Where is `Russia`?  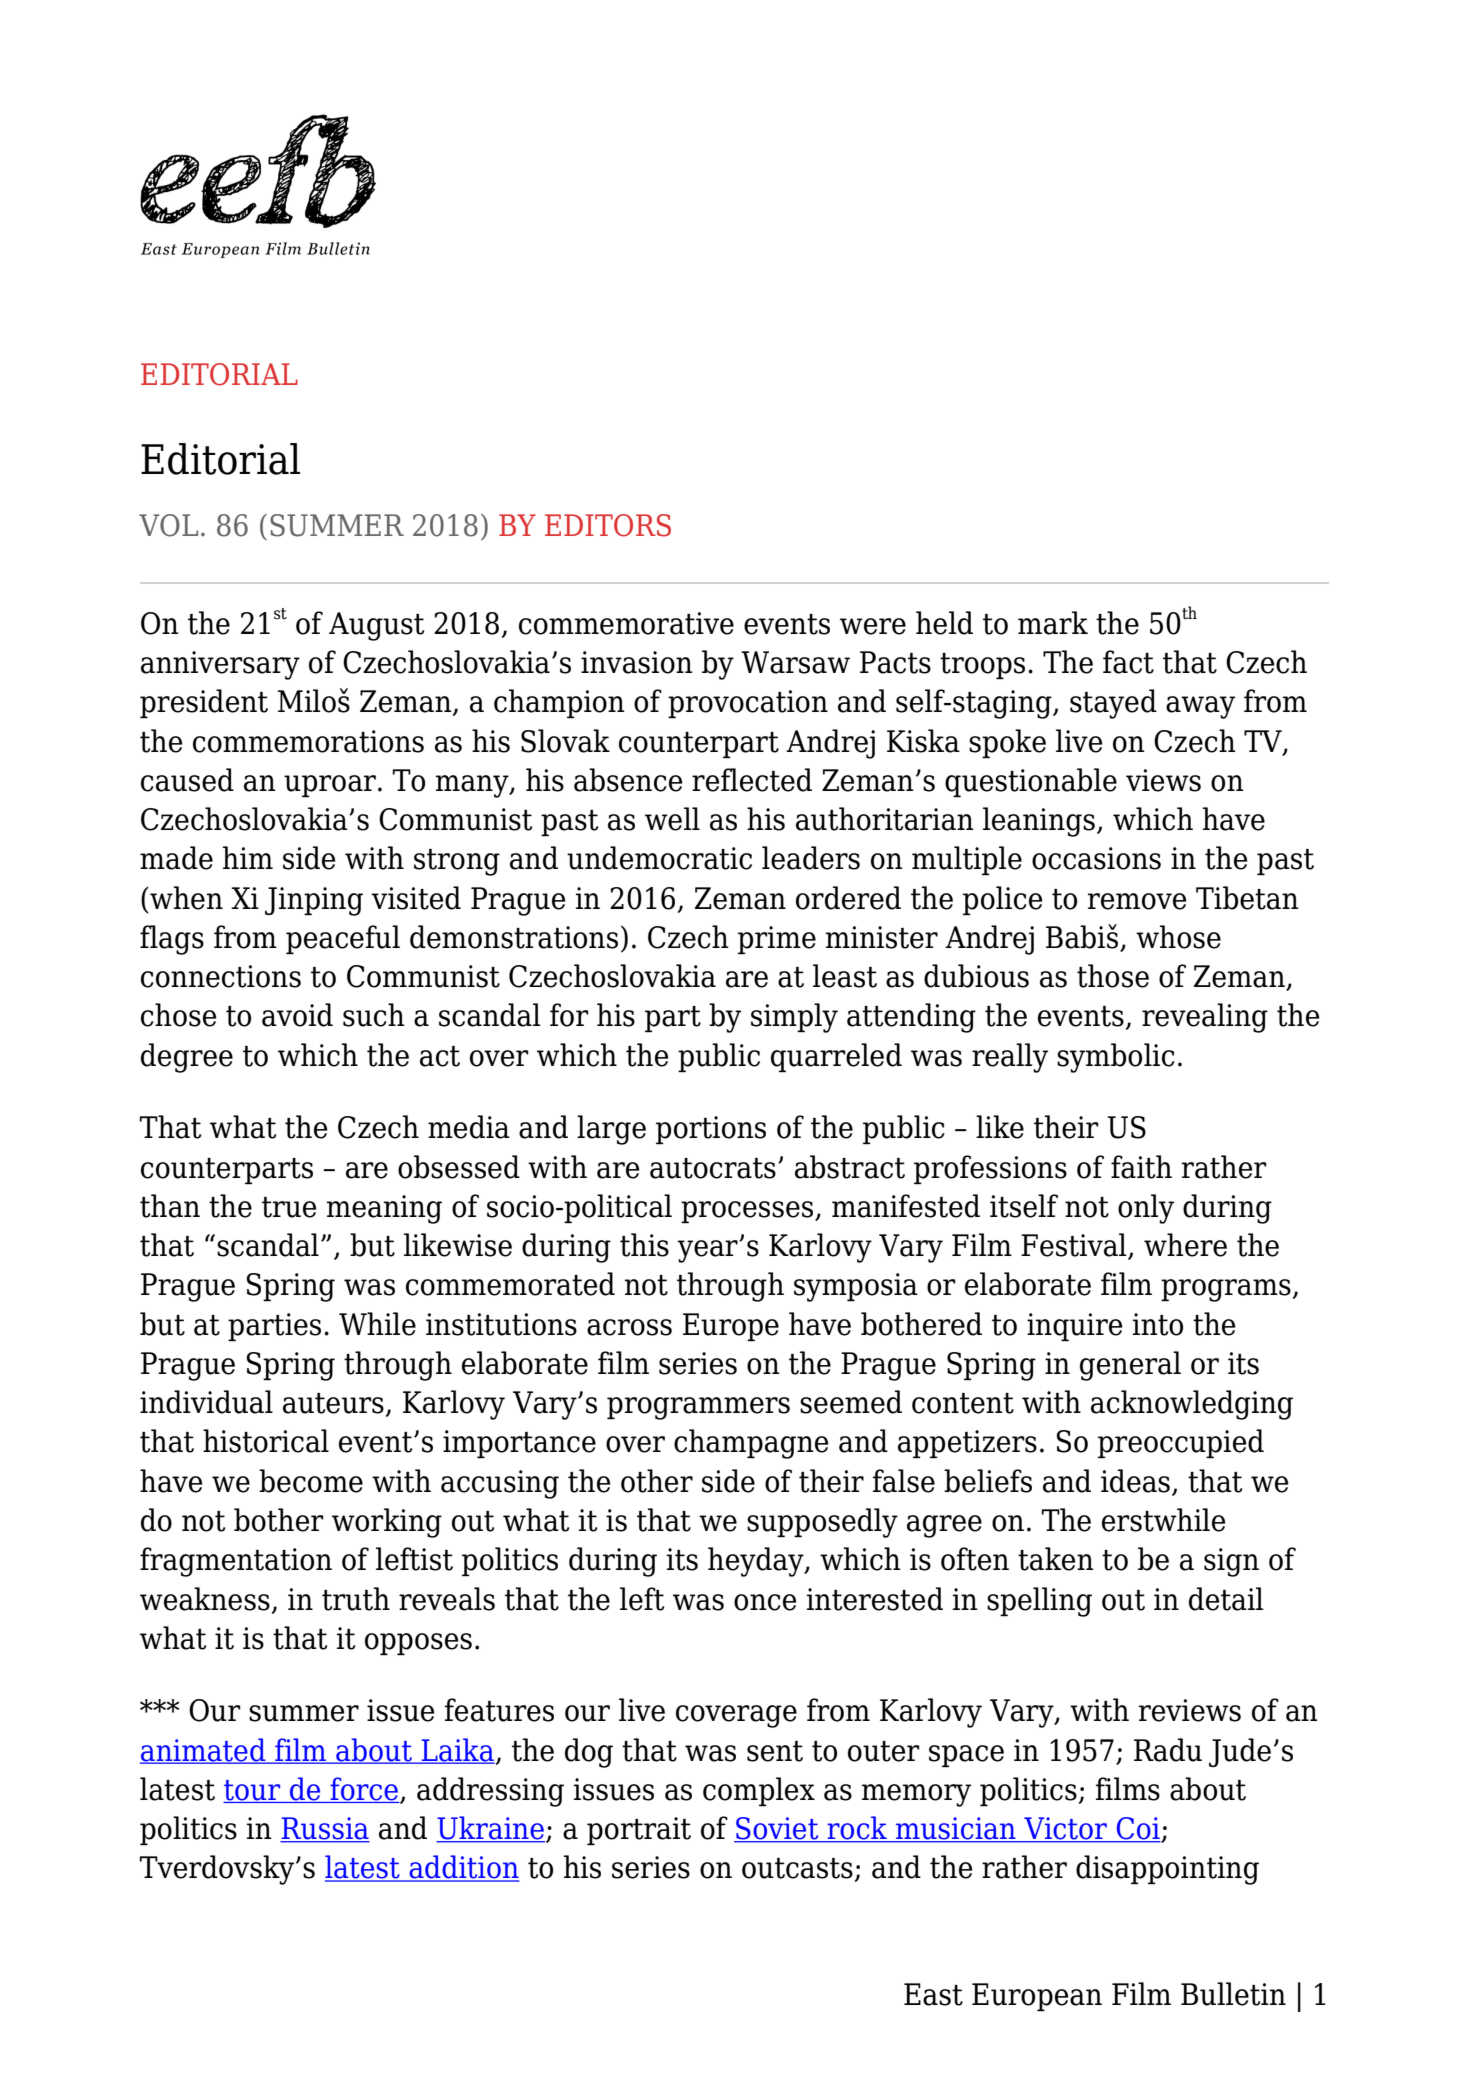 Russia is located at coordinates (325, 1829).
